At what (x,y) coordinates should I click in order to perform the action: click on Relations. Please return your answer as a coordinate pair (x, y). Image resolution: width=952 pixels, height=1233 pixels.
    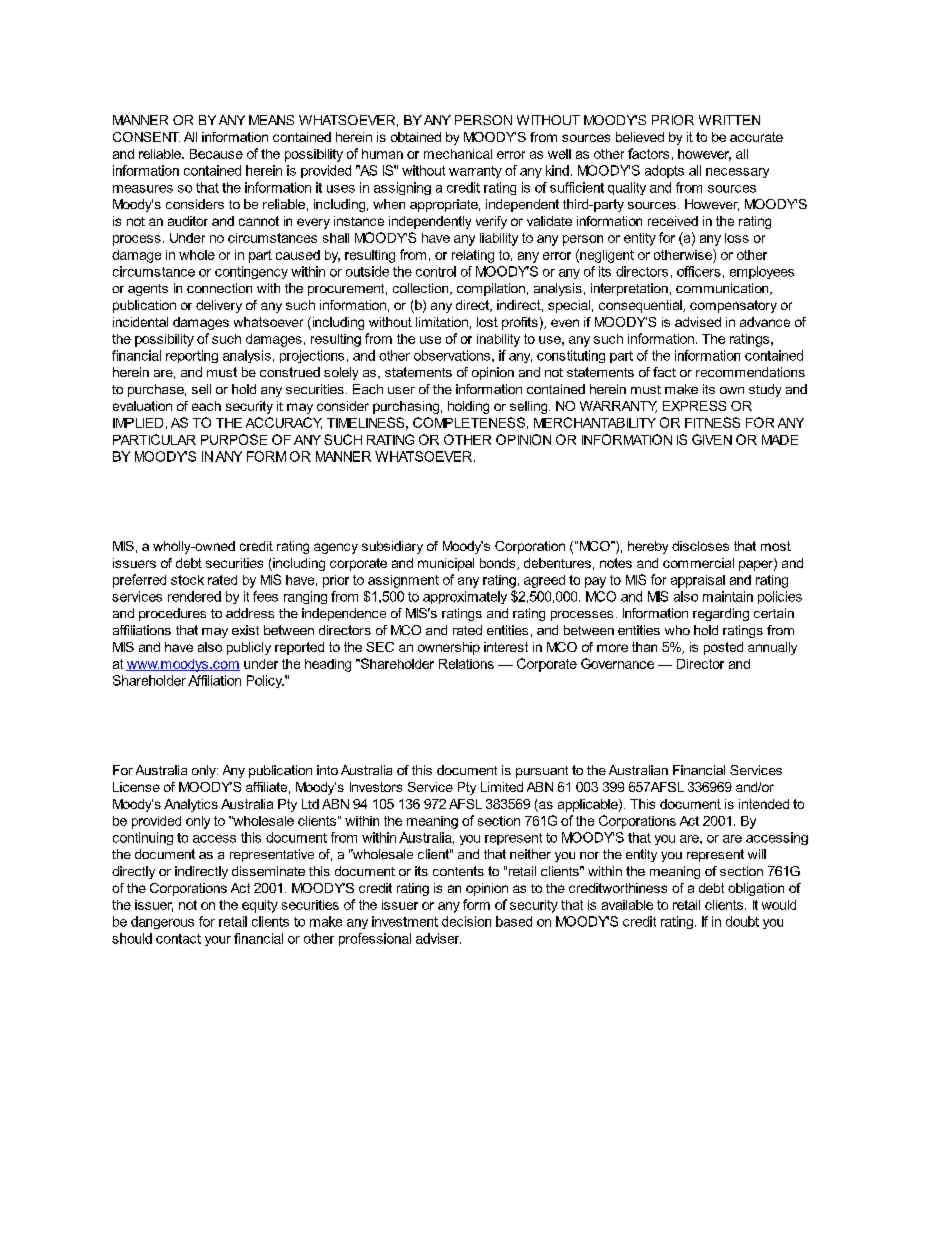
    Looking at the image, I should click on (466, 664).
